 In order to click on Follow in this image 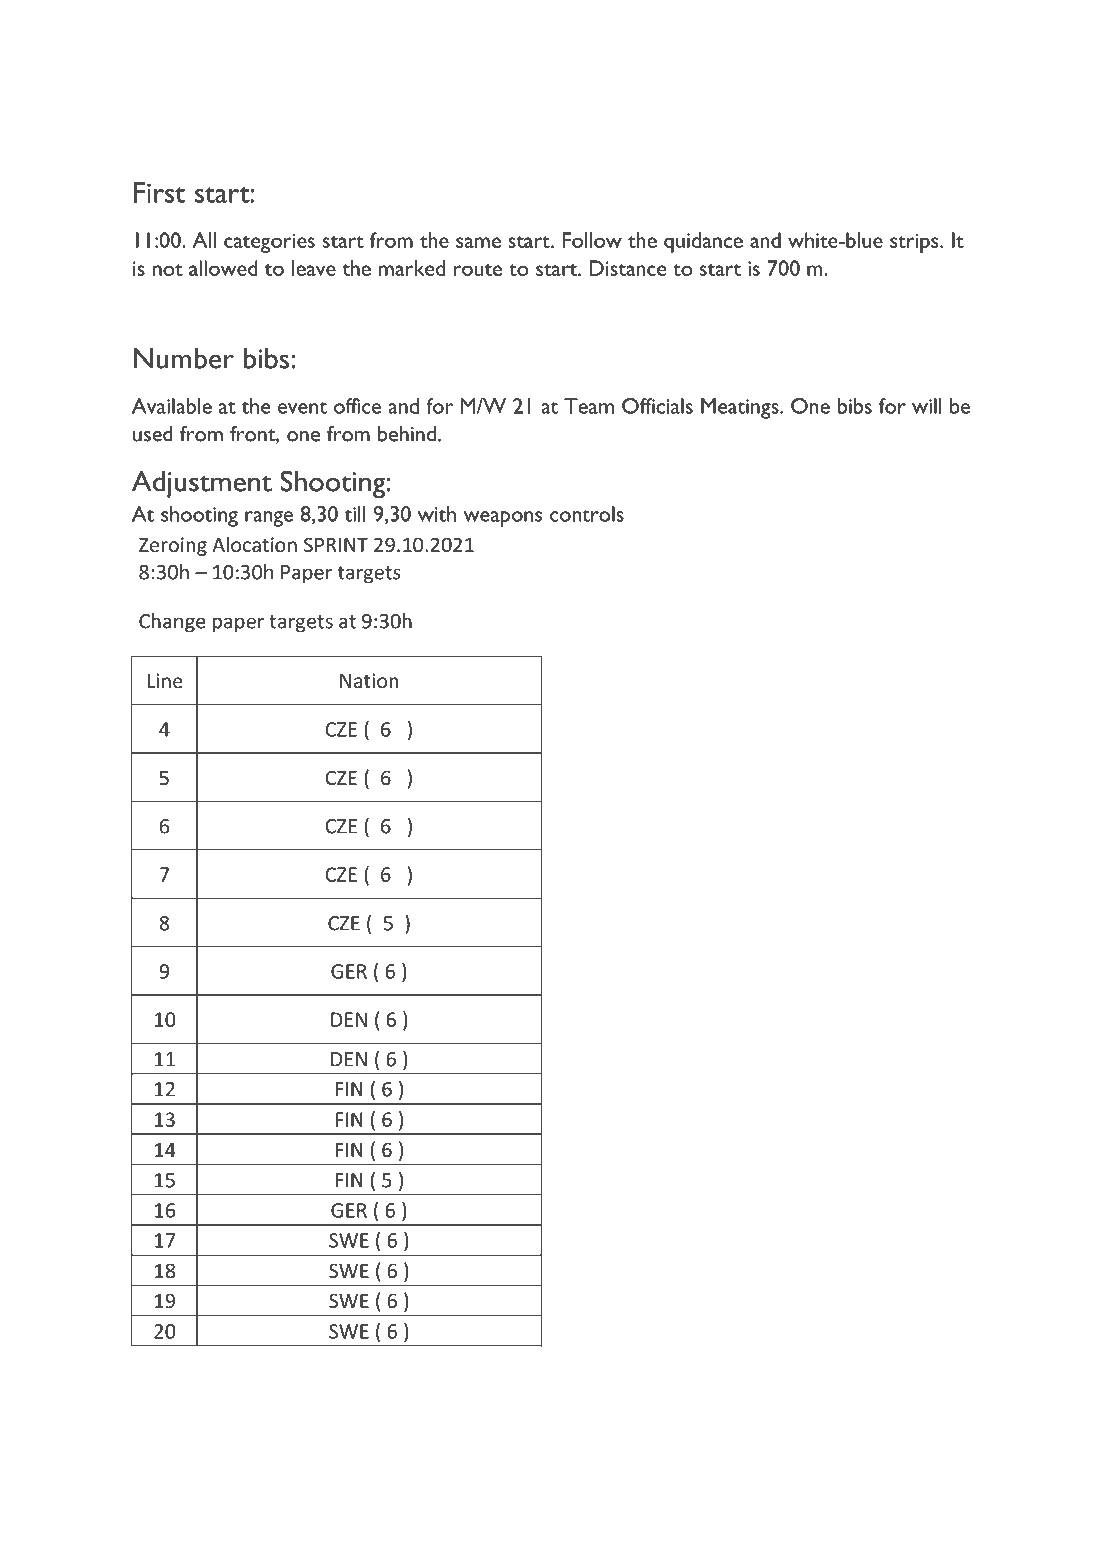, I will do `click(592, 240)`.
